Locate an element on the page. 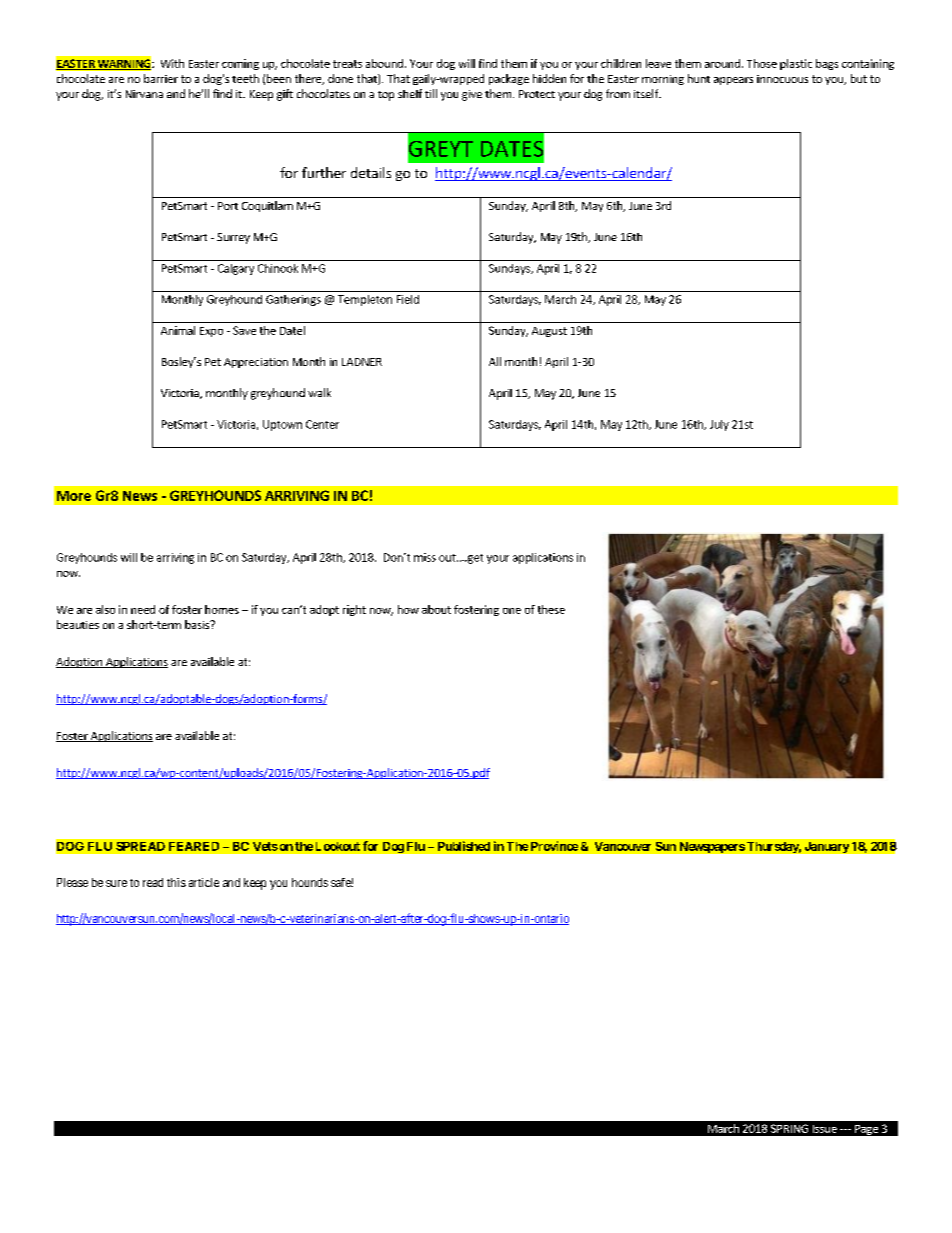  need is located at coordinates (143, 609).
